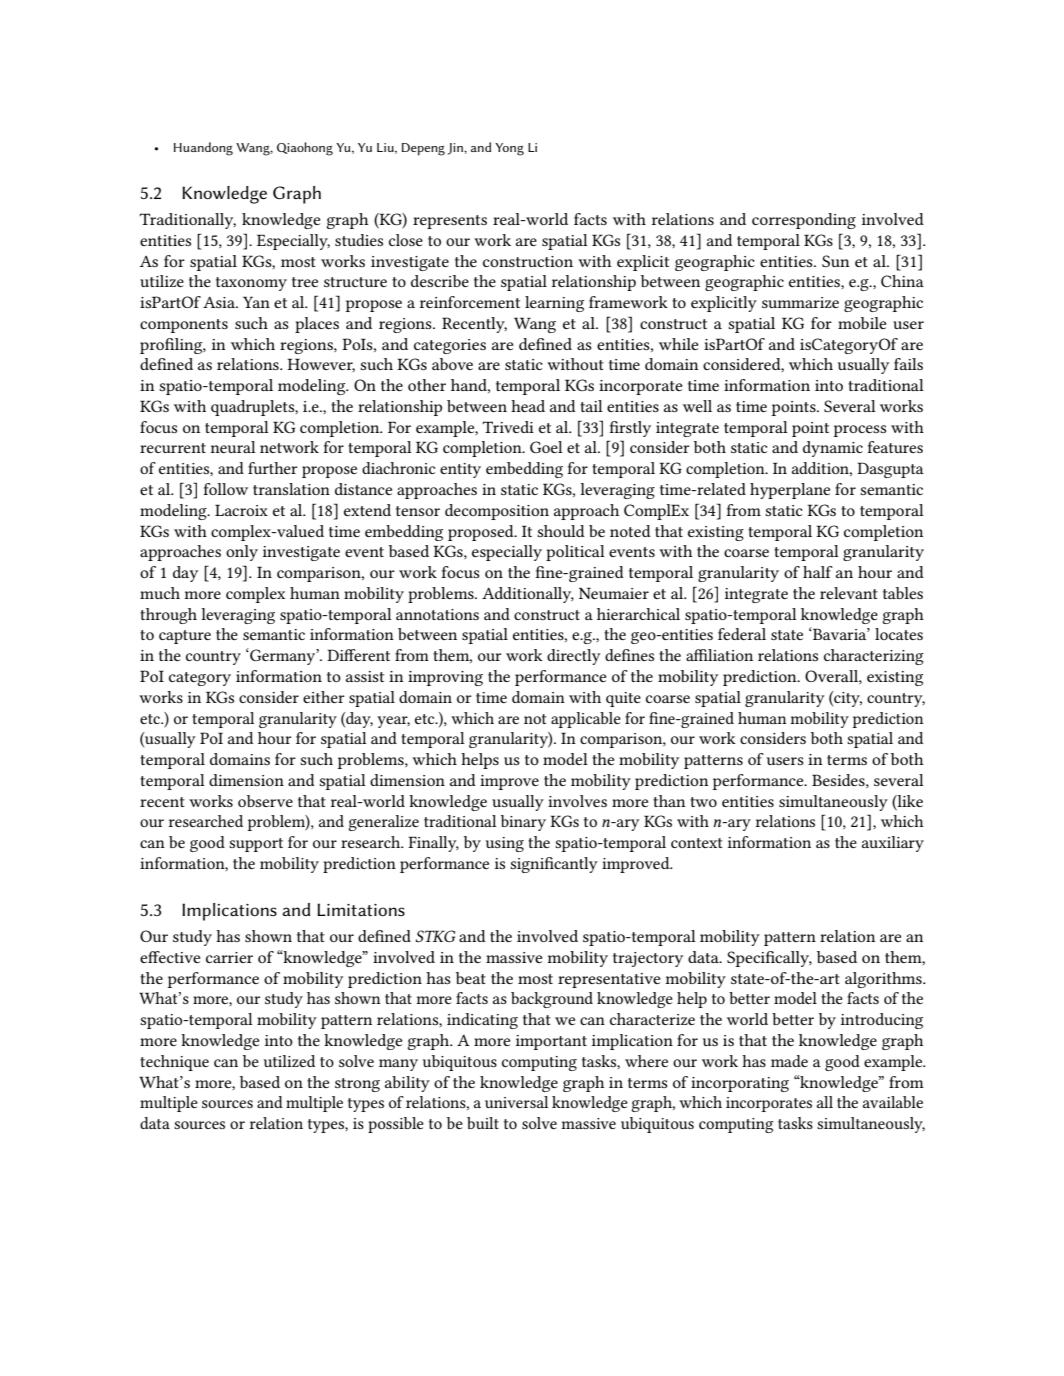  I want to click on Yong, so click(509, 149).
